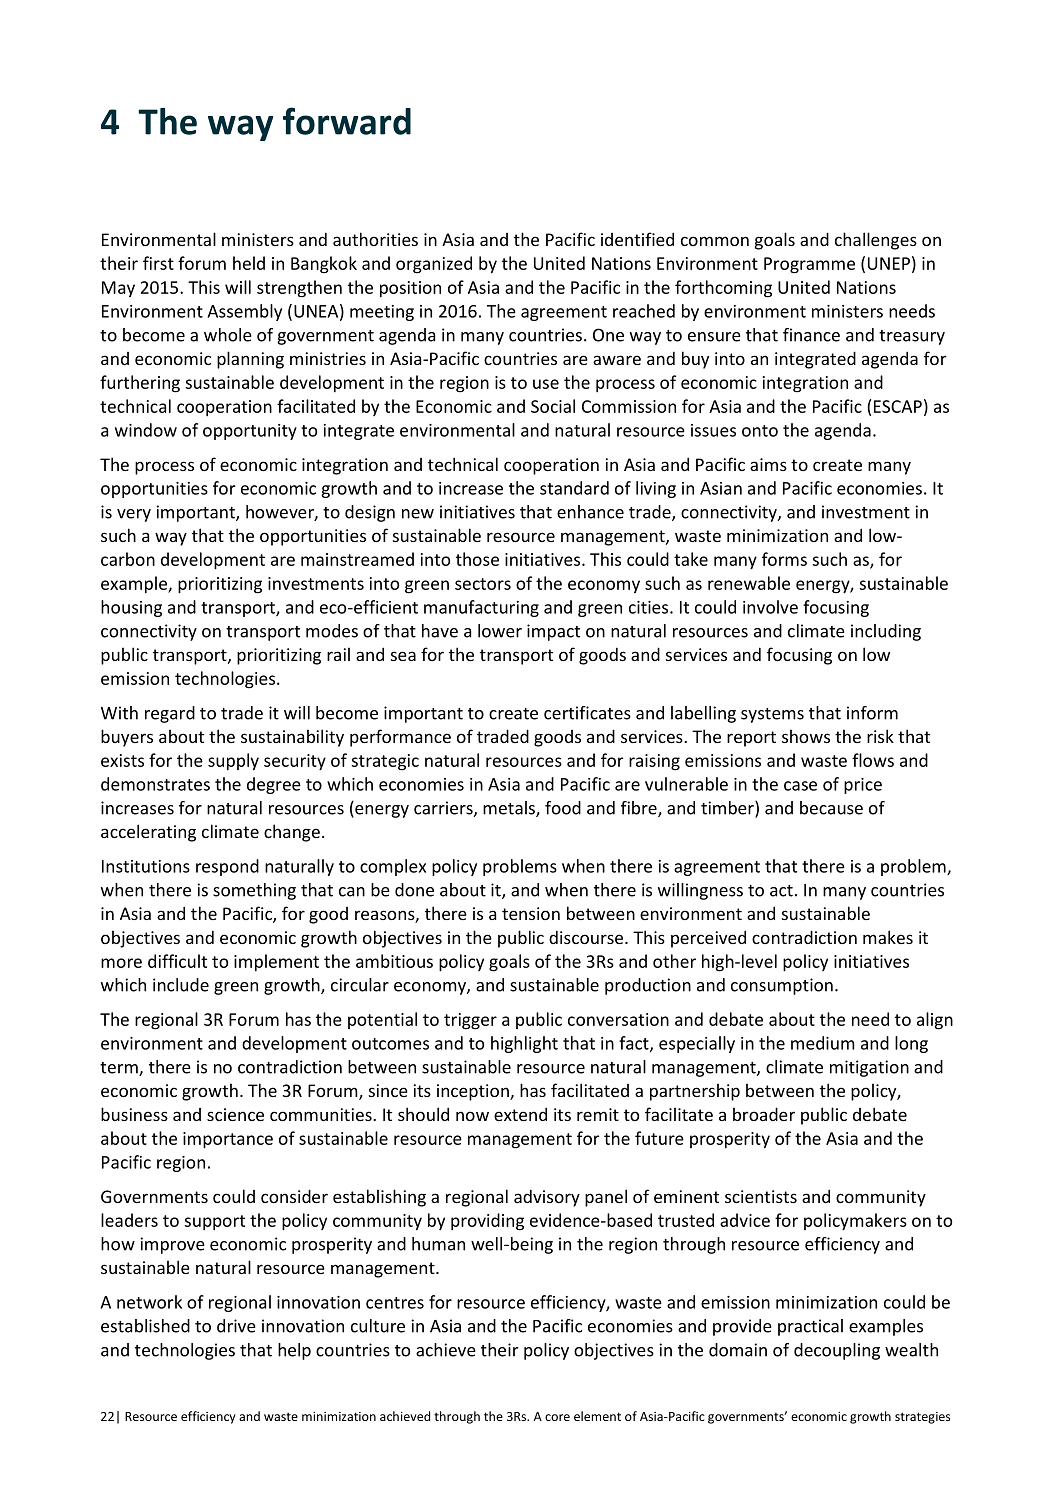 The width and height of the page is (1054, 1491). What do you see at coordinates (557, 1417) in the page?
I see `core` at bounding box center [557, 1417].
